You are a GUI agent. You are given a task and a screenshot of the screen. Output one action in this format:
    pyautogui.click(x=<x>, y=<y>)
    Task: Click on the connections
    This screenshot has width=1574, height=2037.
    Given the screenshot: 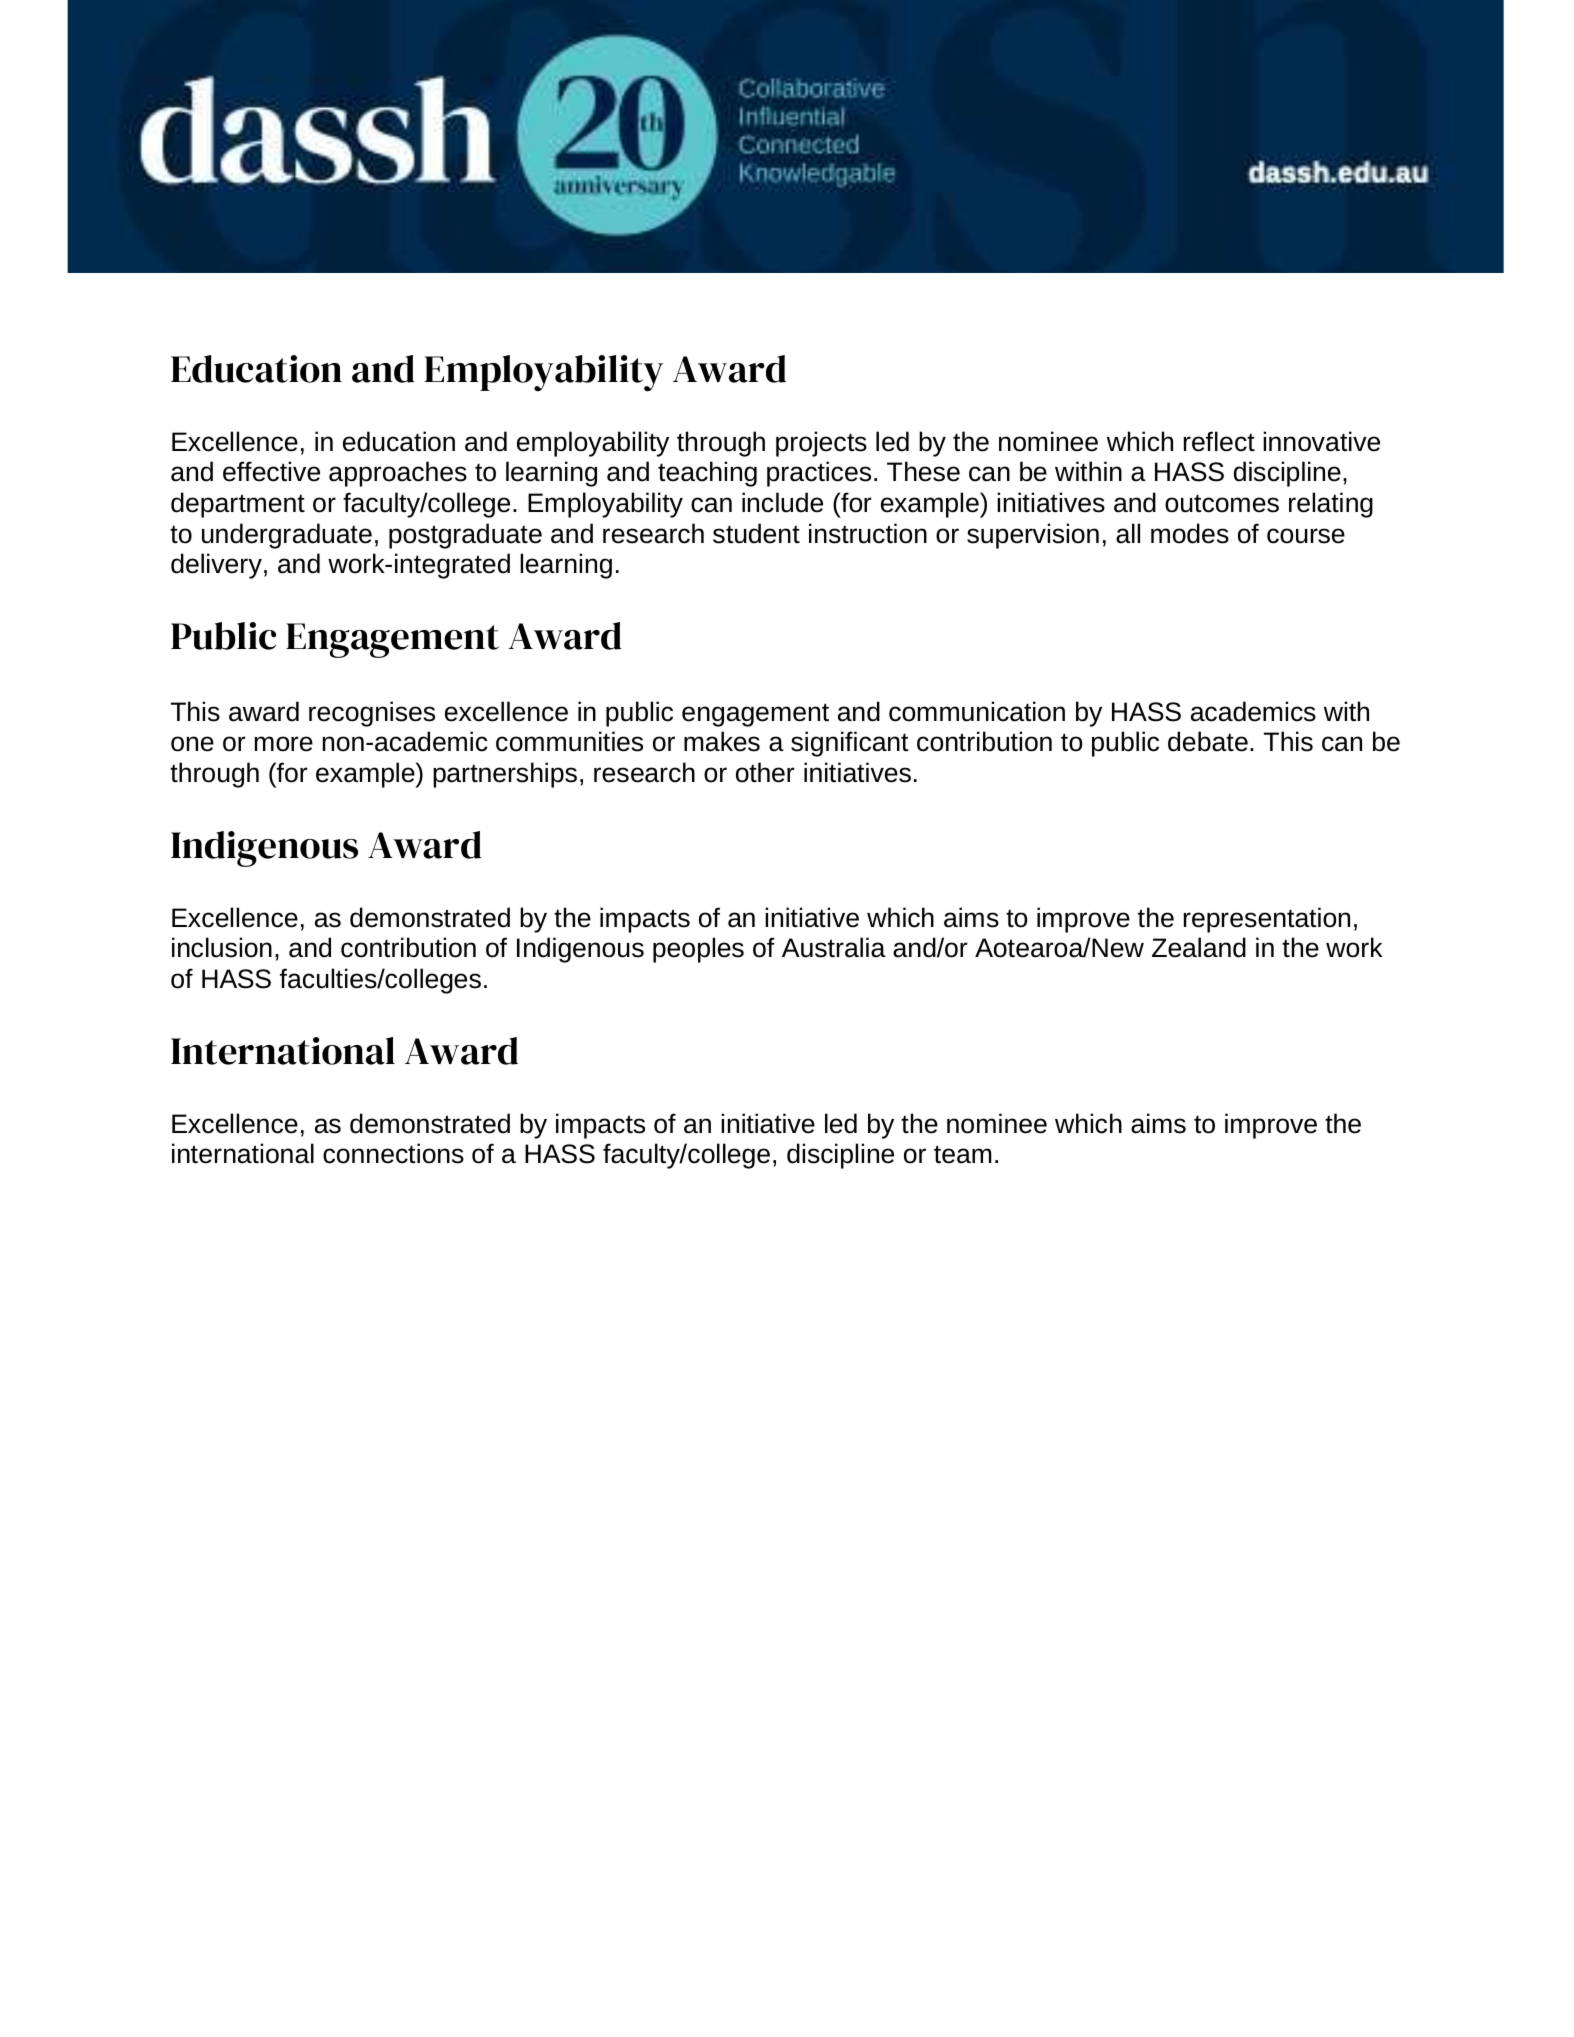 What is the action you would take?
    pyautogui.click(x=393, y=1153)
